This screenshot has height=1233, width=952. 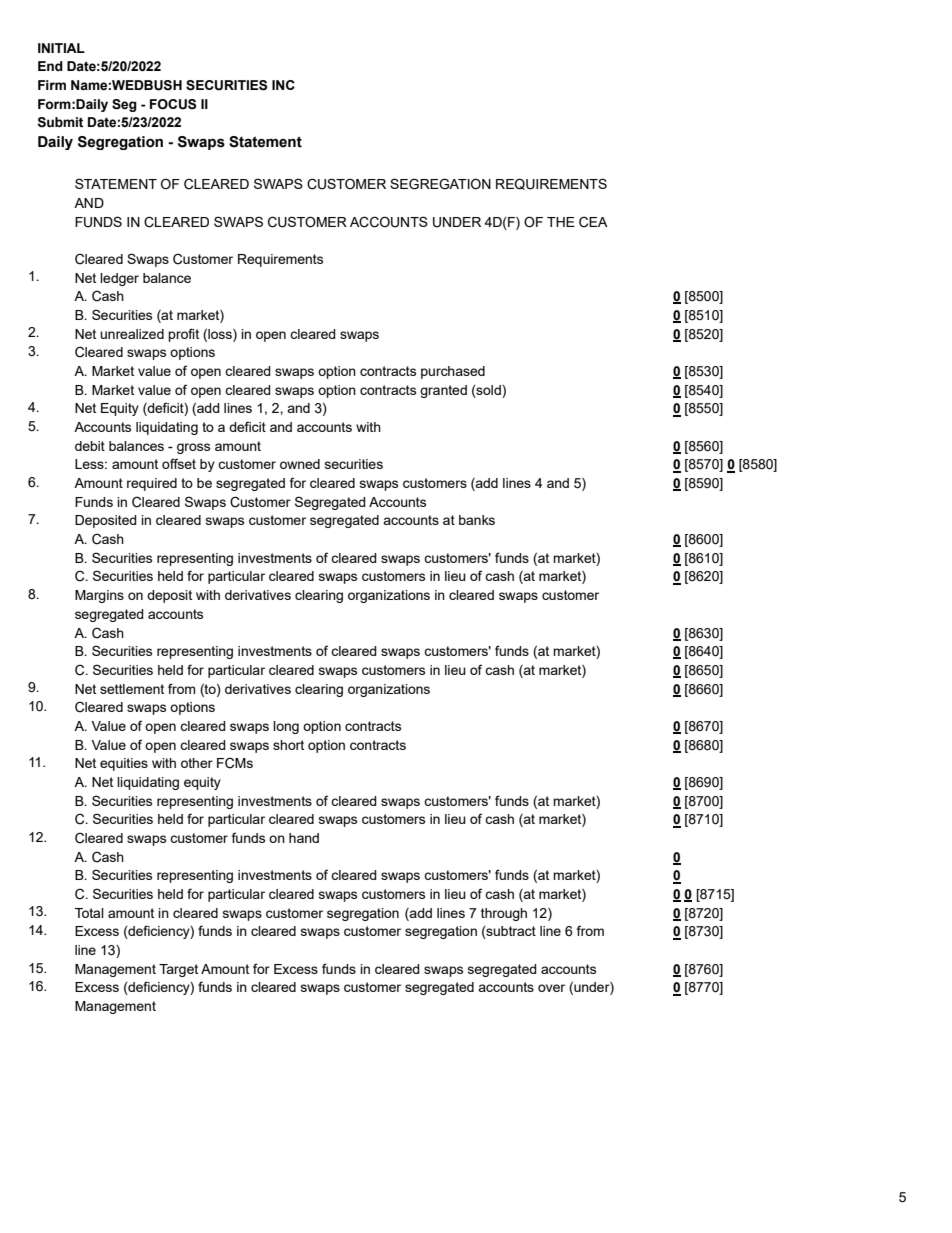 I want to click on purchased, so click(x=453, y=372).
